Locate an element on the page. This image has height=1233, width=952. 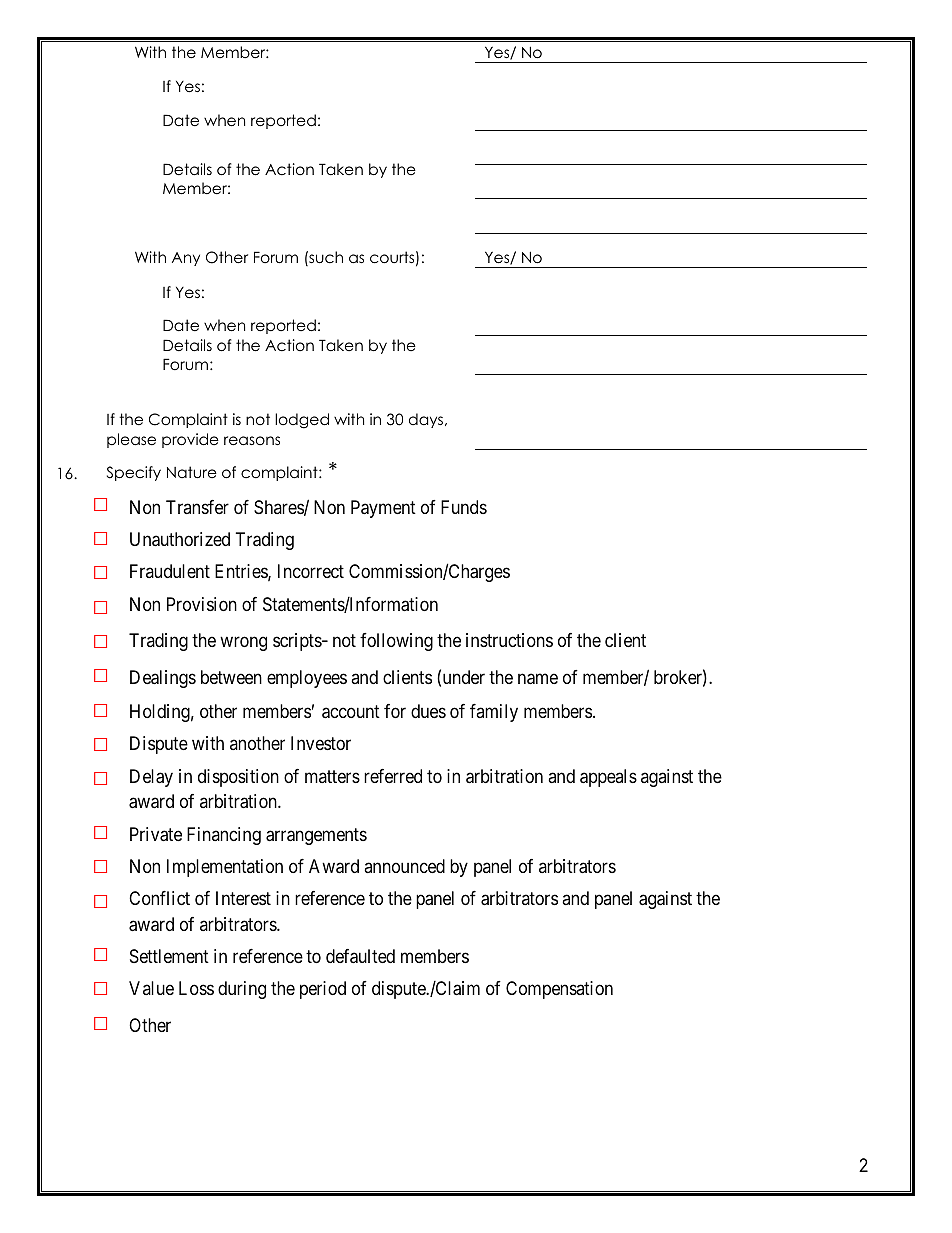
instructions is located at coordinates (509, 640).
